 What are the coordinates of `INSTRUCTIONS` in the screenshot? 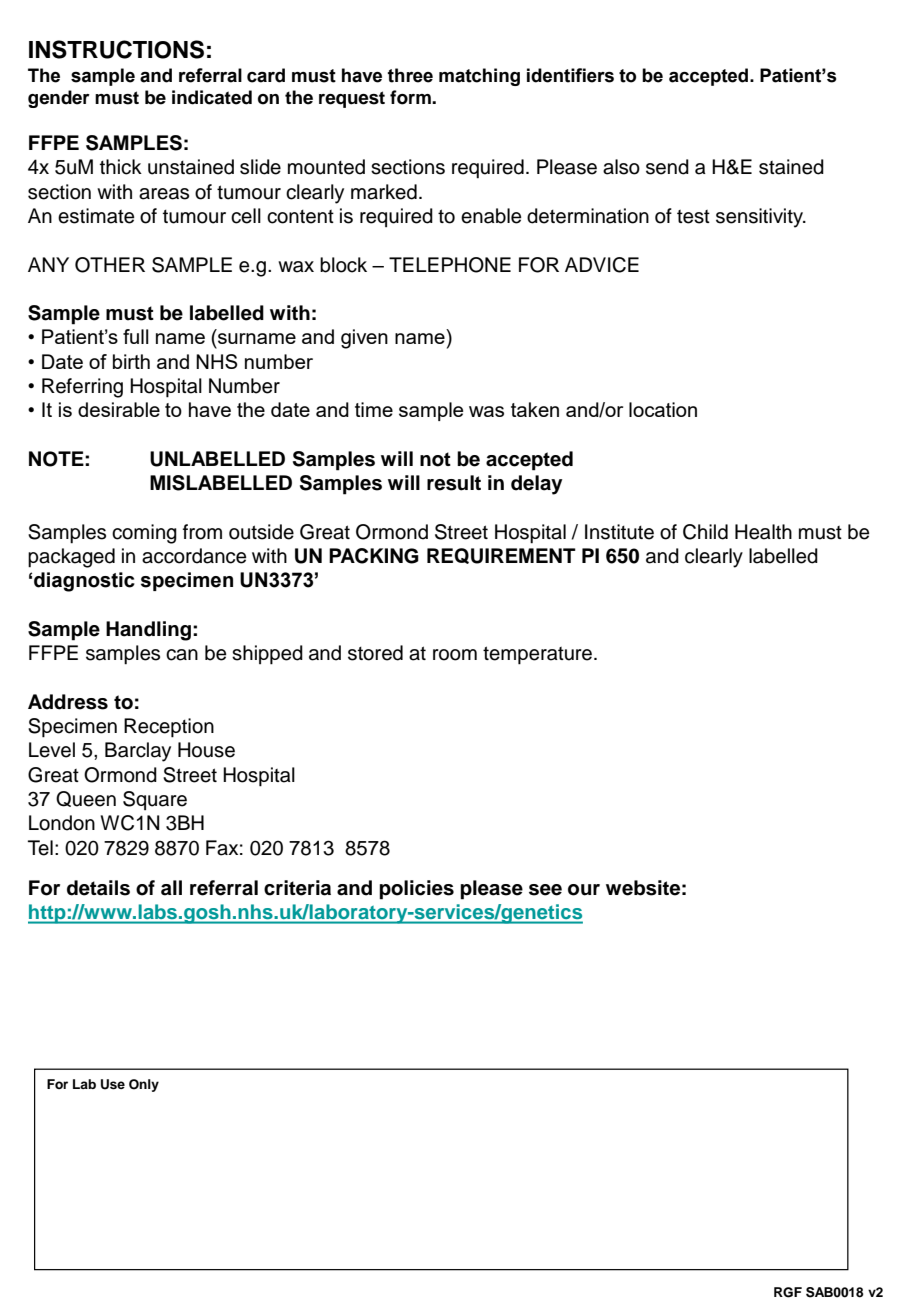 It's located at (116, 49).
